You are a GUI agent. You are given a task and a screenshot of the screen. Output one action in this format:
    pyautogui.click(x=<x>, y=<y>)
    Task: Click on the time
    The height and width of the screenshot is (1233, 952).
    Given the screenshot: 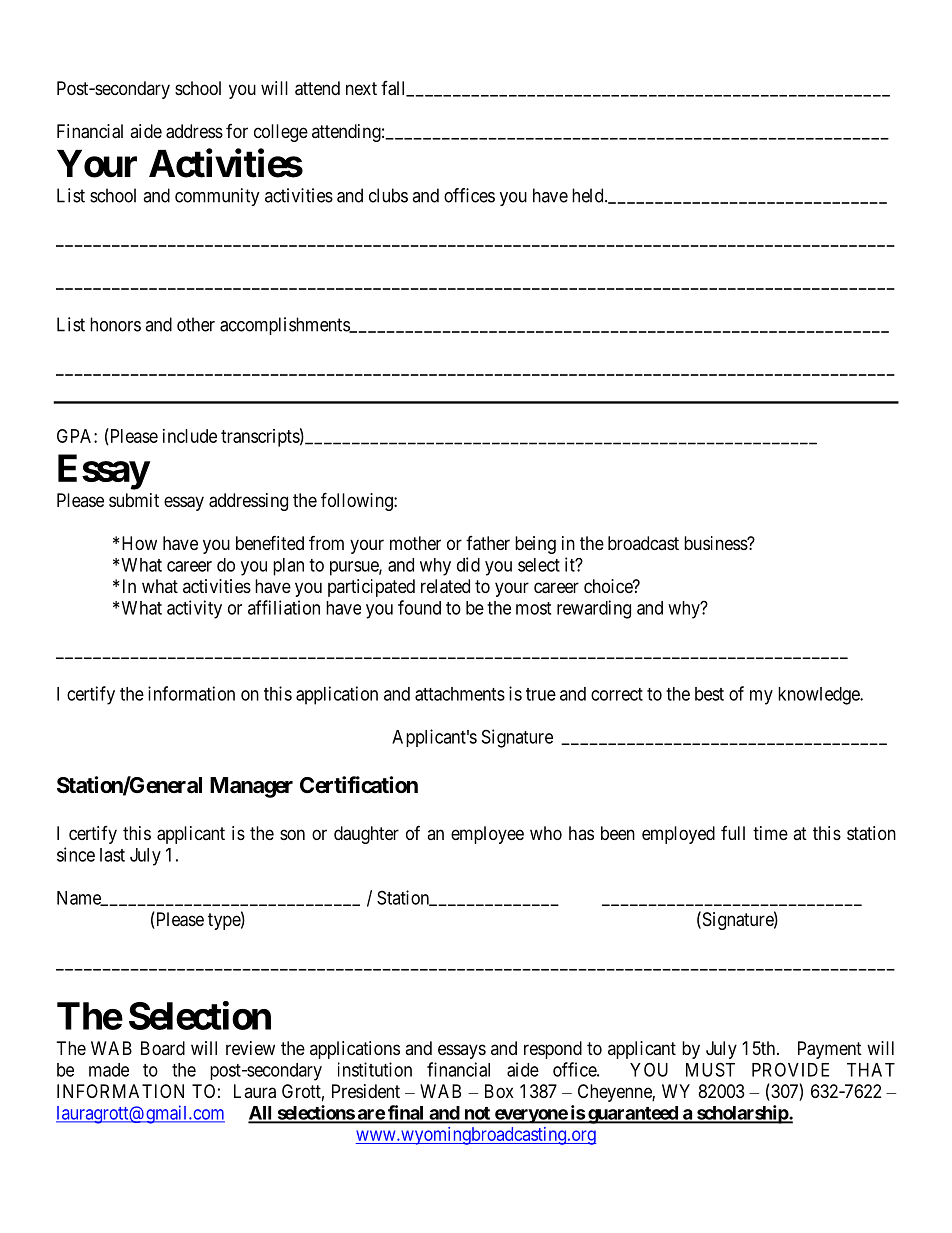 What is the action you would take?
    pyautogui.click(x=770, y=833)
